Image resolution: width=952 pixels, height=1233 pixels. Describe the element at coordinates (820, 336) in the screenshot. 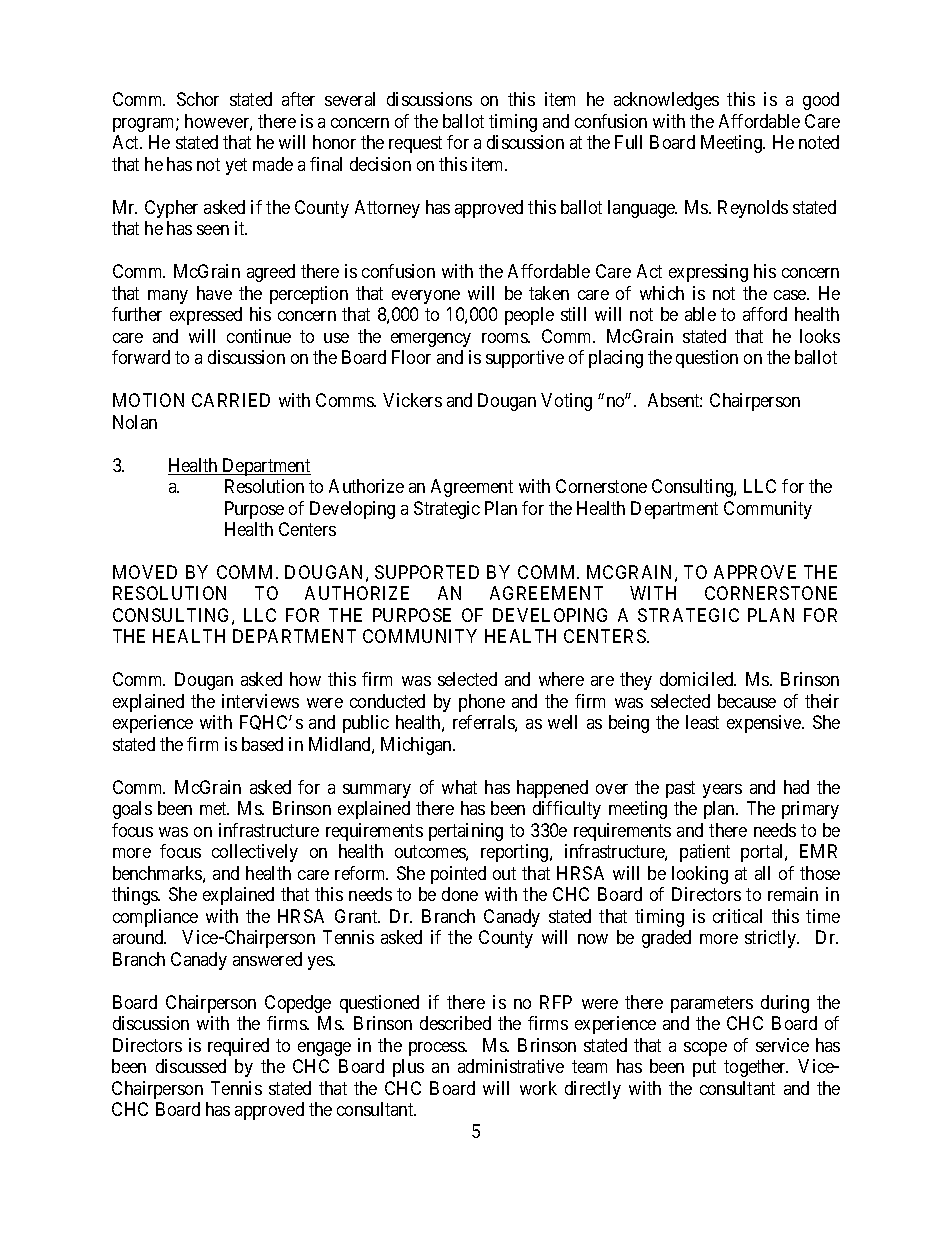

I see `looks` at that location.
